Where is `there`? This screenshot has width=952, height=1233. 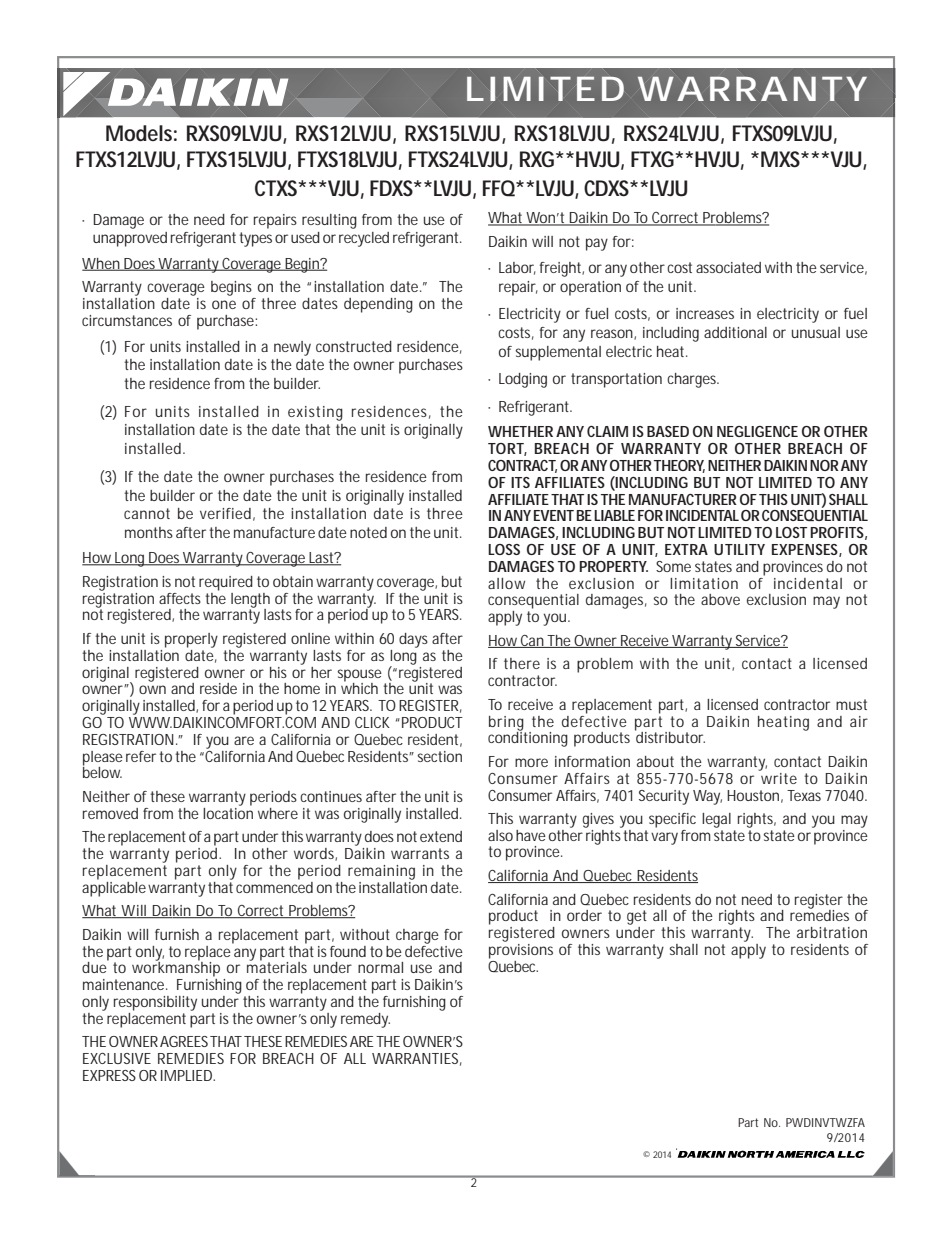 there is located at coordinates (522, 663).
